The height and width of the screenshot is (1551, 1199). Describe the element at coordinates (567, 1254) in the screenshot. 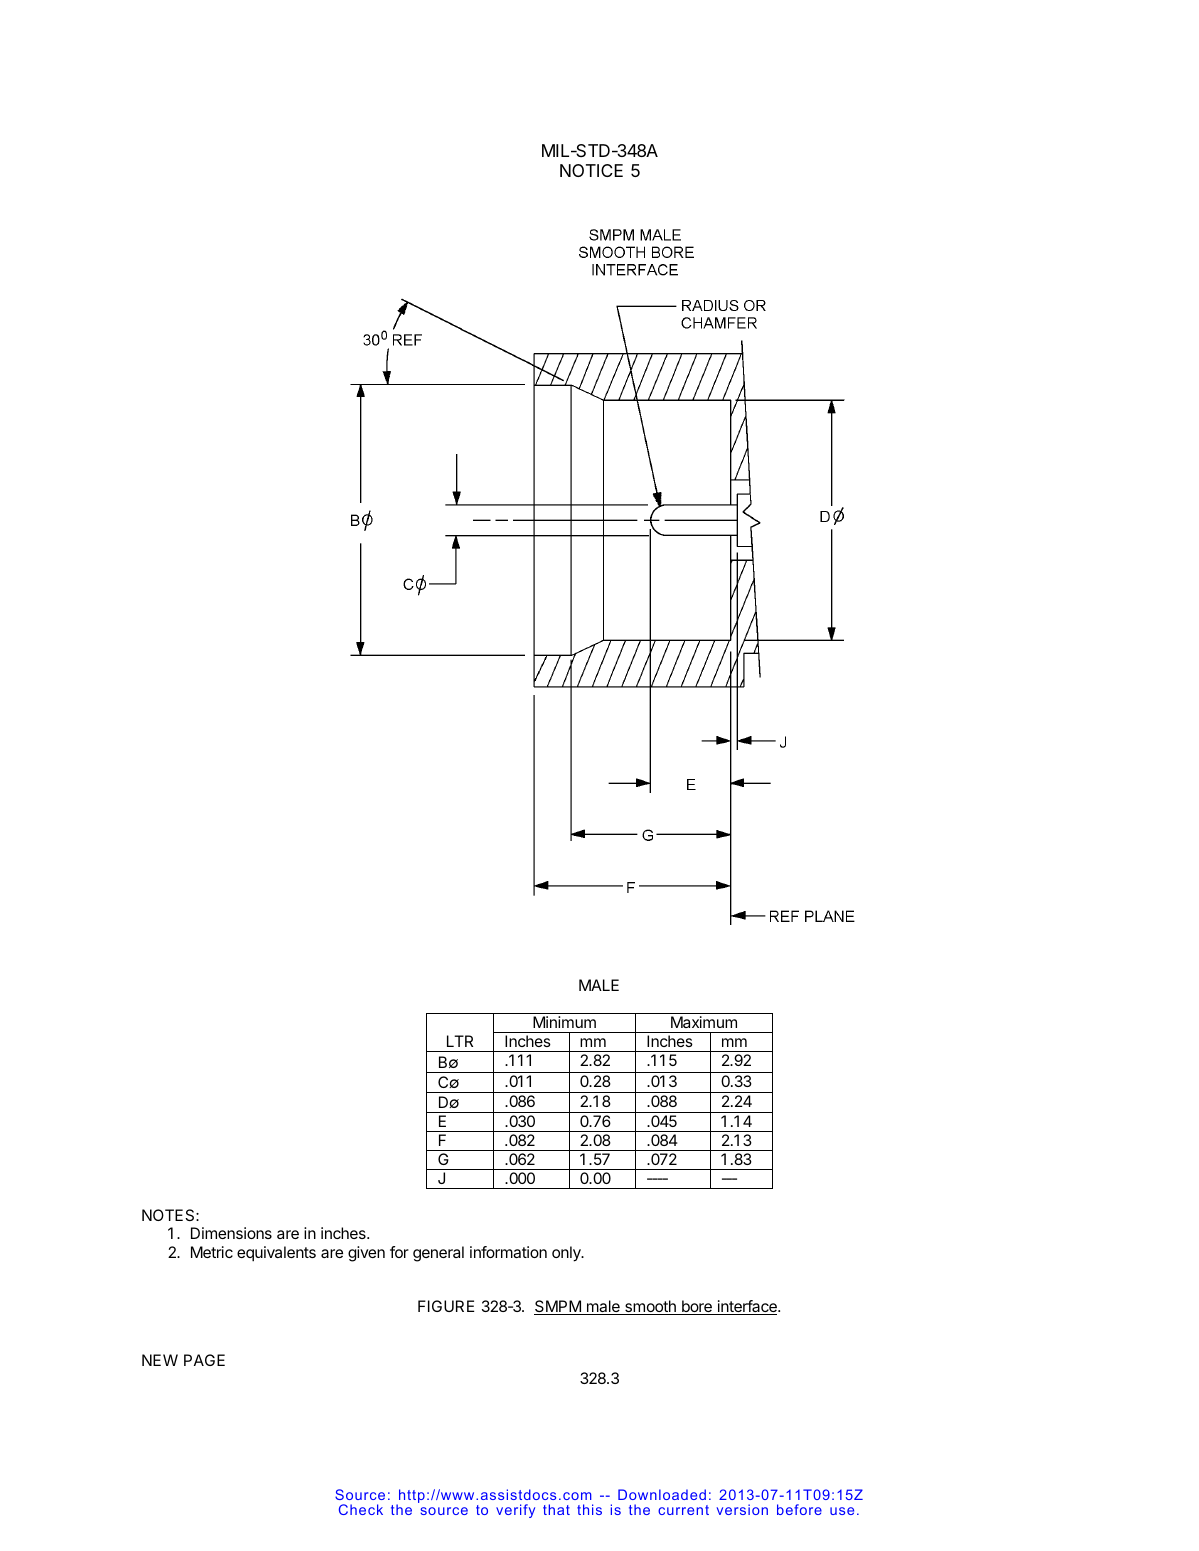

I see `only` at that location.
